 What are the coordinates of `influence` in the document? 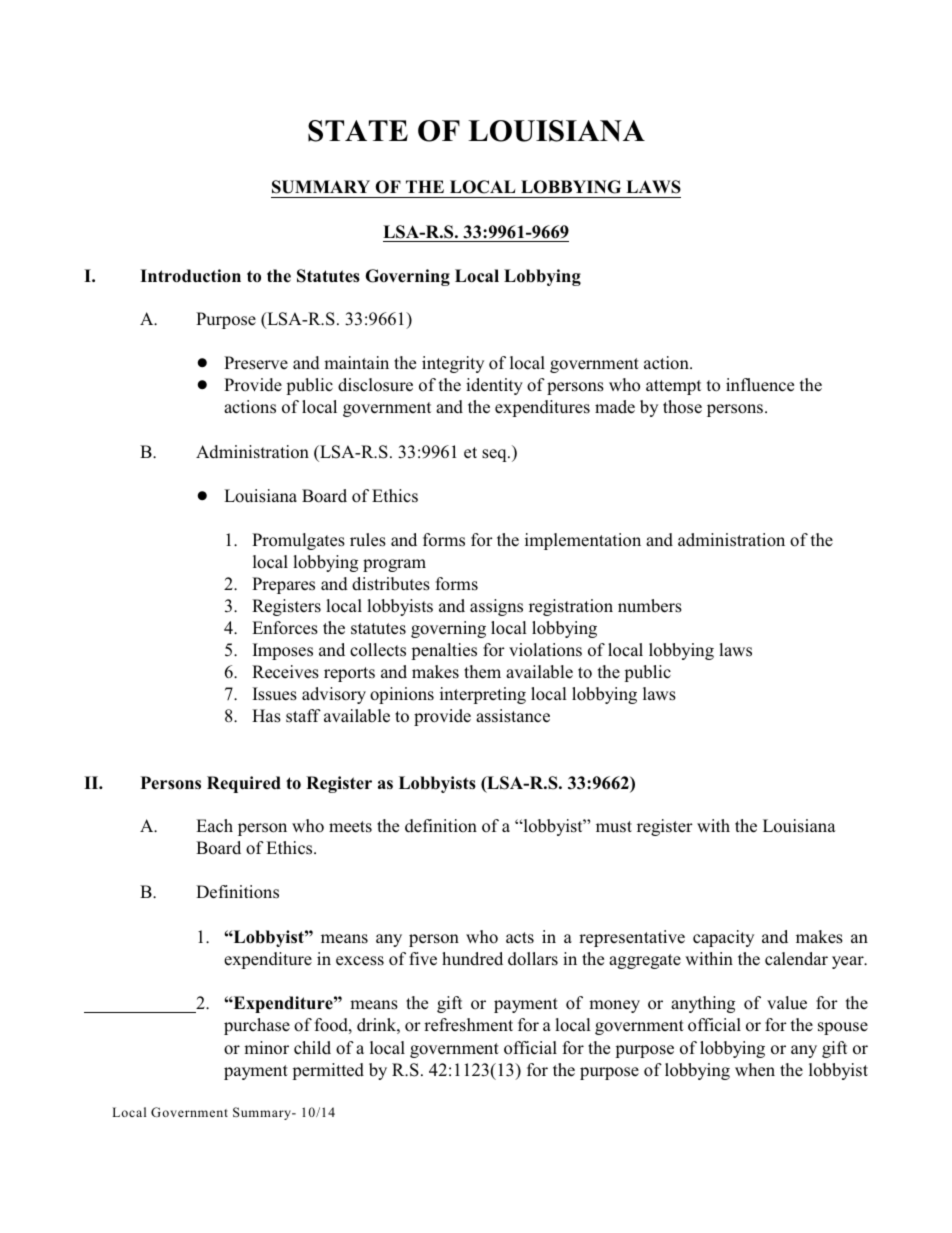 It's located at (760, 385).
